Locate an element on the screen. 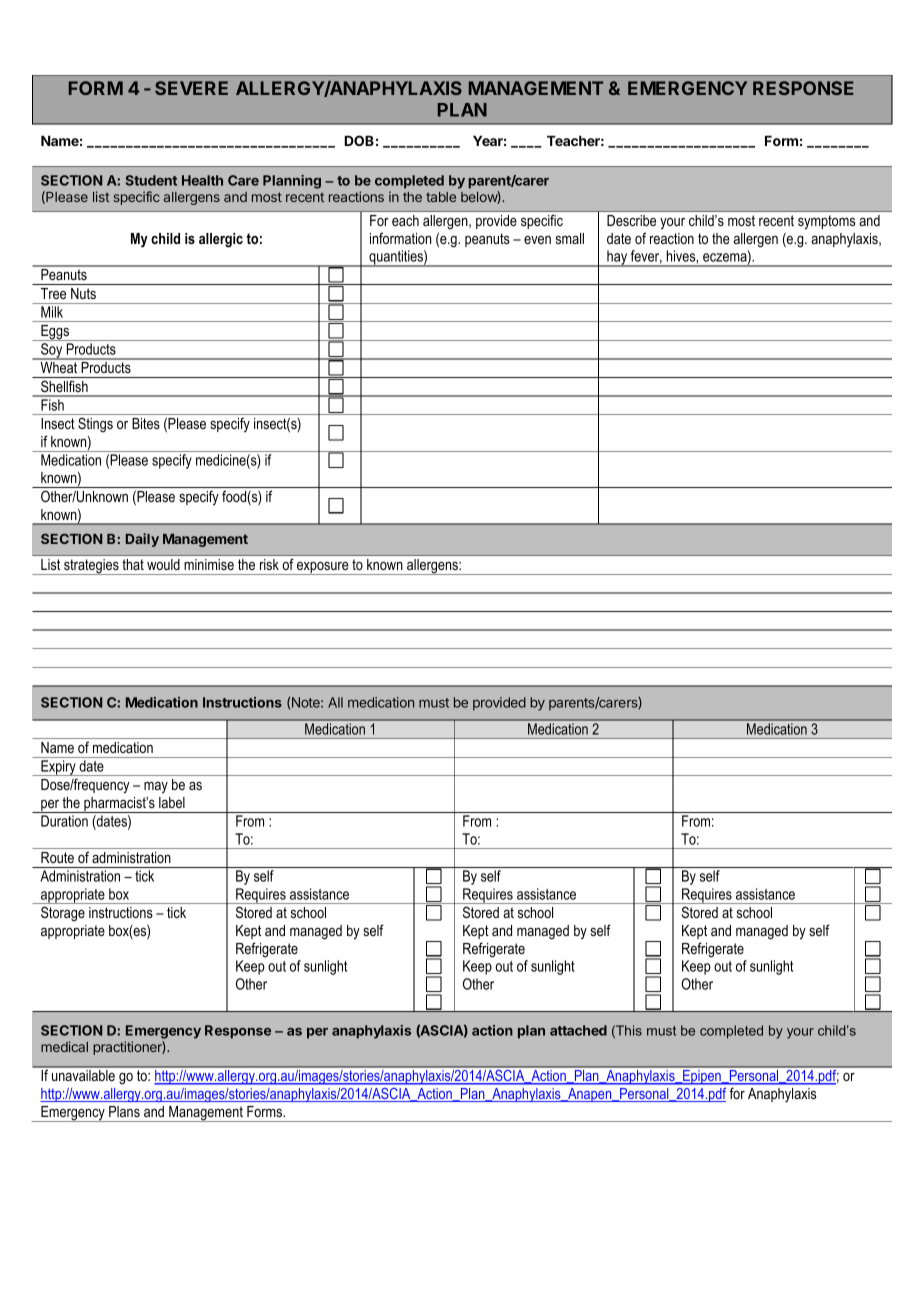 This screenshot has height=1308, width=924. Describe is located at coordinates (631, 220).
